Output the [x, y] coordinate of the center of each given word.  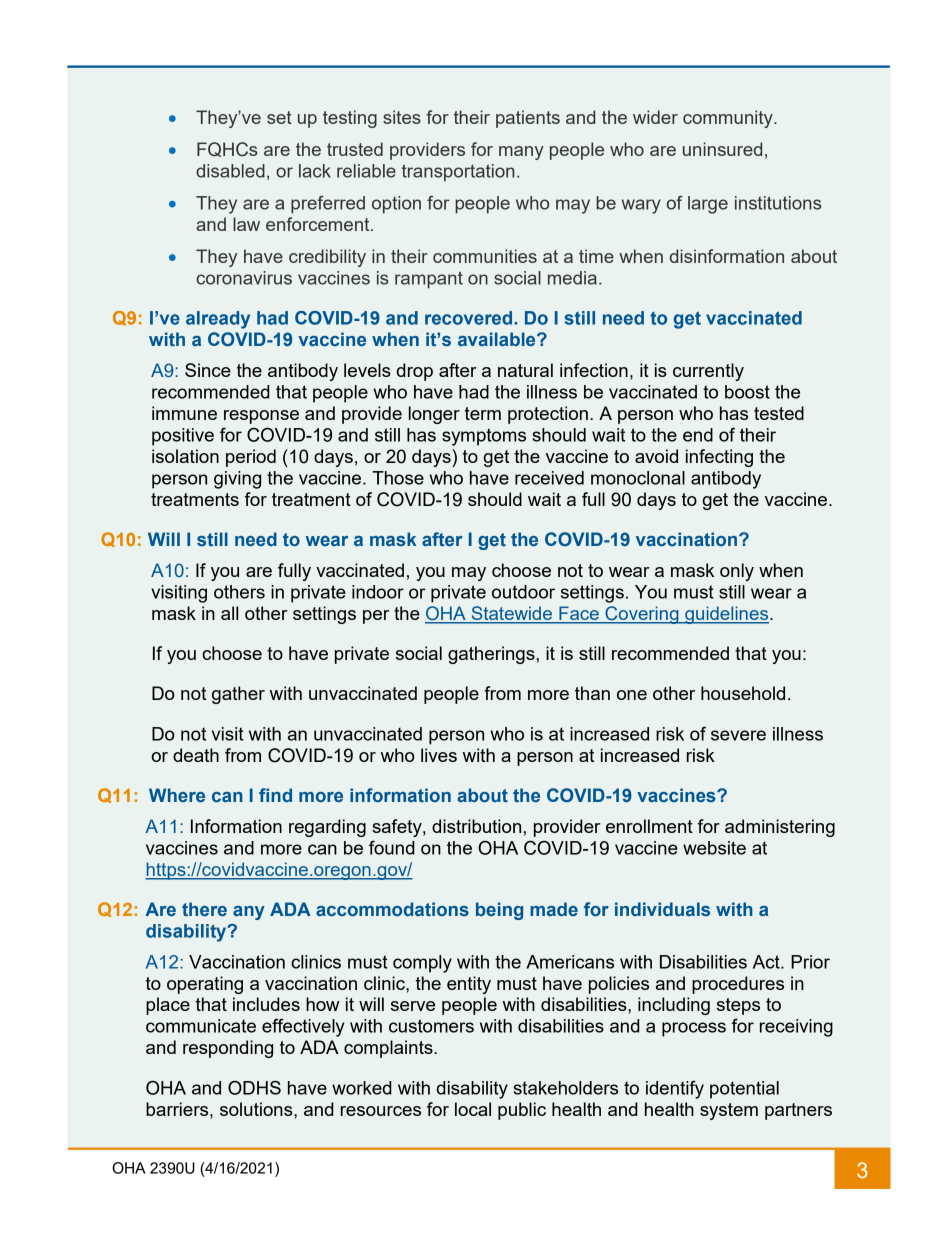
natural [525, 370]
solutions [257, 1109]
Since [208, 370]
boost [747, 392]
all [229, 613]
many [521, 153]
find [275, 795]
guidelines [727, 615]
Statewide [512, 614]
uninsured [722, 149]
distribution [476, 826]
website [714, 848]
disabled [230, 171]
